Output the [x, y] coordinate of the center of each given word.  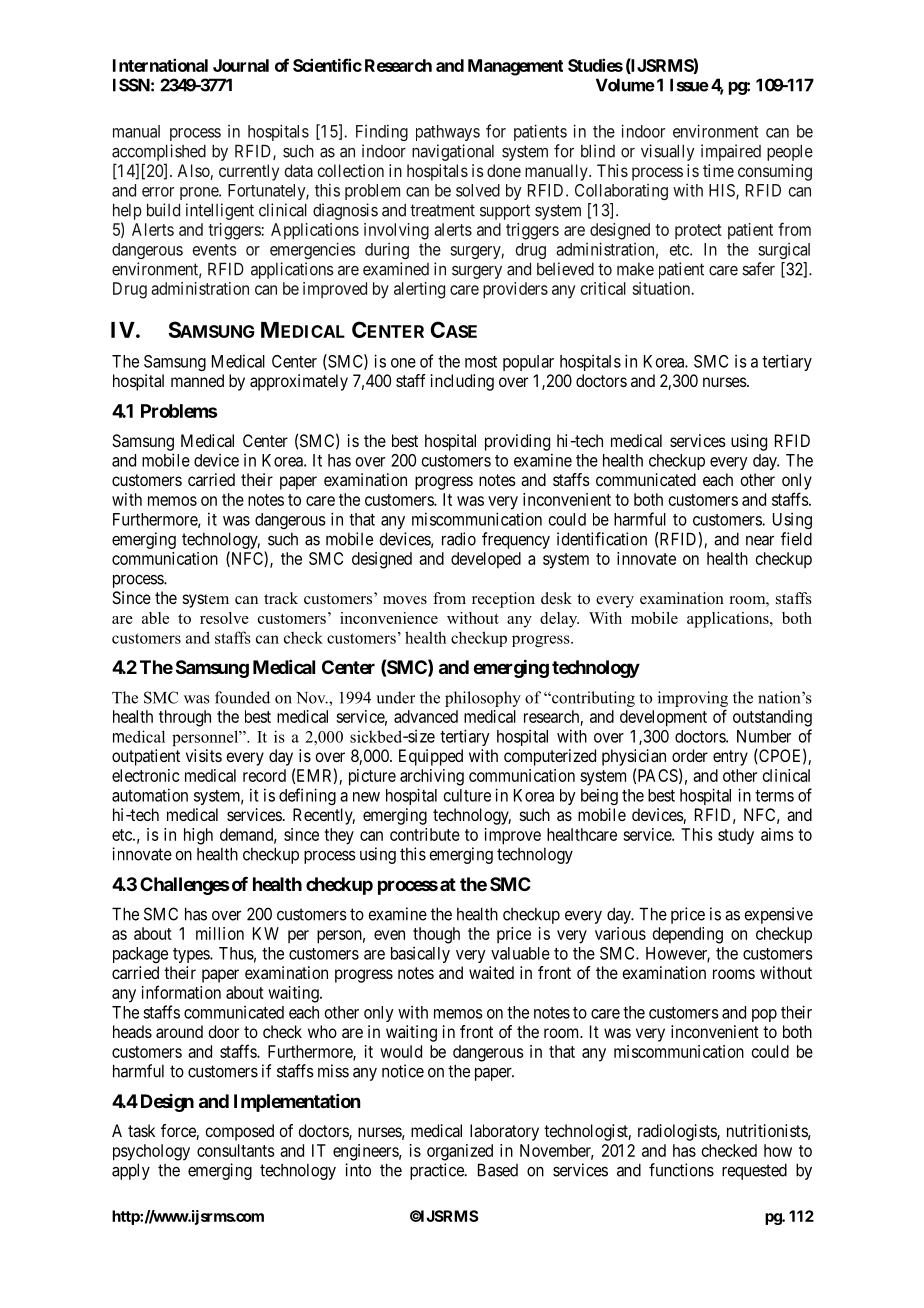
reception [503, 600]
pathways [448, 133]
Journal [241, 65]
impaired [731, 152]
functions [681, 1170]
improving [693, 699]
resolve [224, 618]
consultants [236, 1150]
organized [460, 1152]
